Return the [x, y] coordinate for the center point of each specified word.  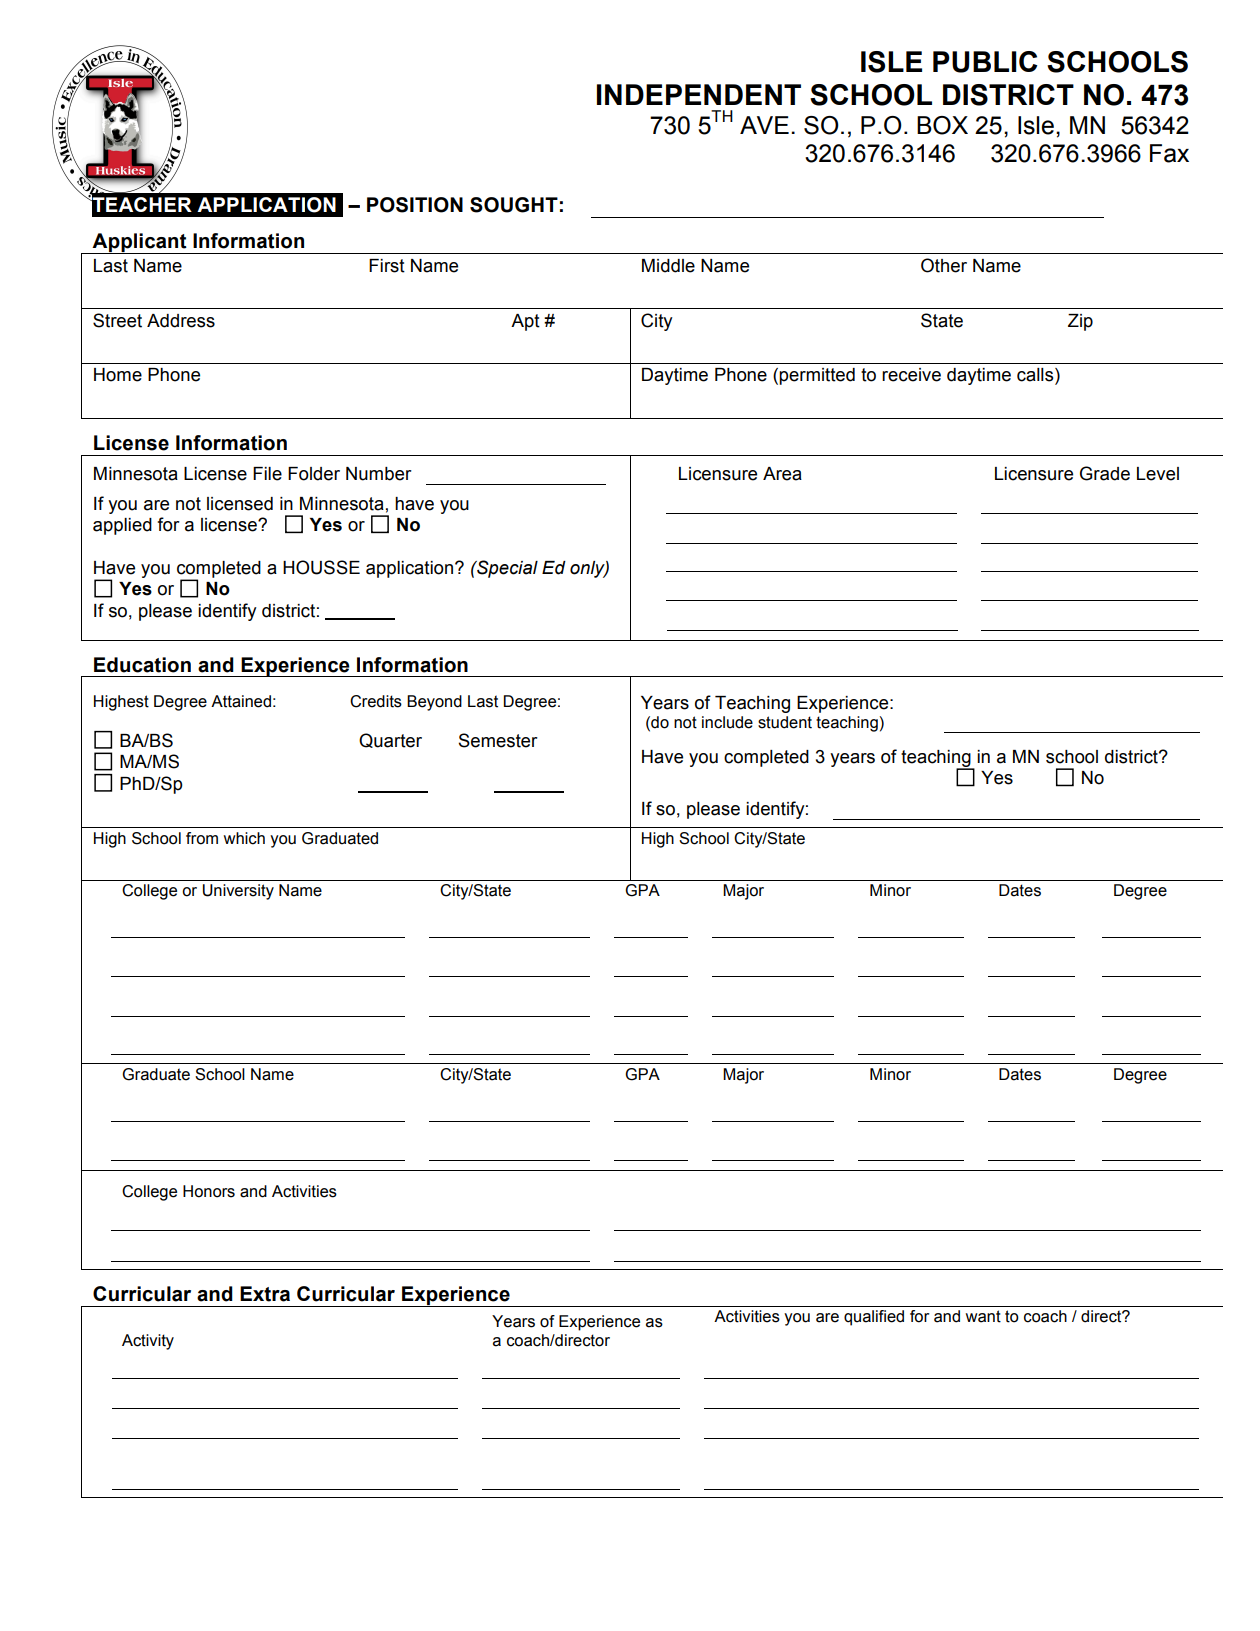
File [267, 474]
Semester [498, 740]
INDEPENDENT [699, 94]
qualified [874, 1318]
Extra [265, 1294]
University [238, 892]
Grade [1105, 473]
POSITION [415, 205]
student [785, 722]
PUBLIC [985, 62]
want [983, 1316]
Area [782, 474]
